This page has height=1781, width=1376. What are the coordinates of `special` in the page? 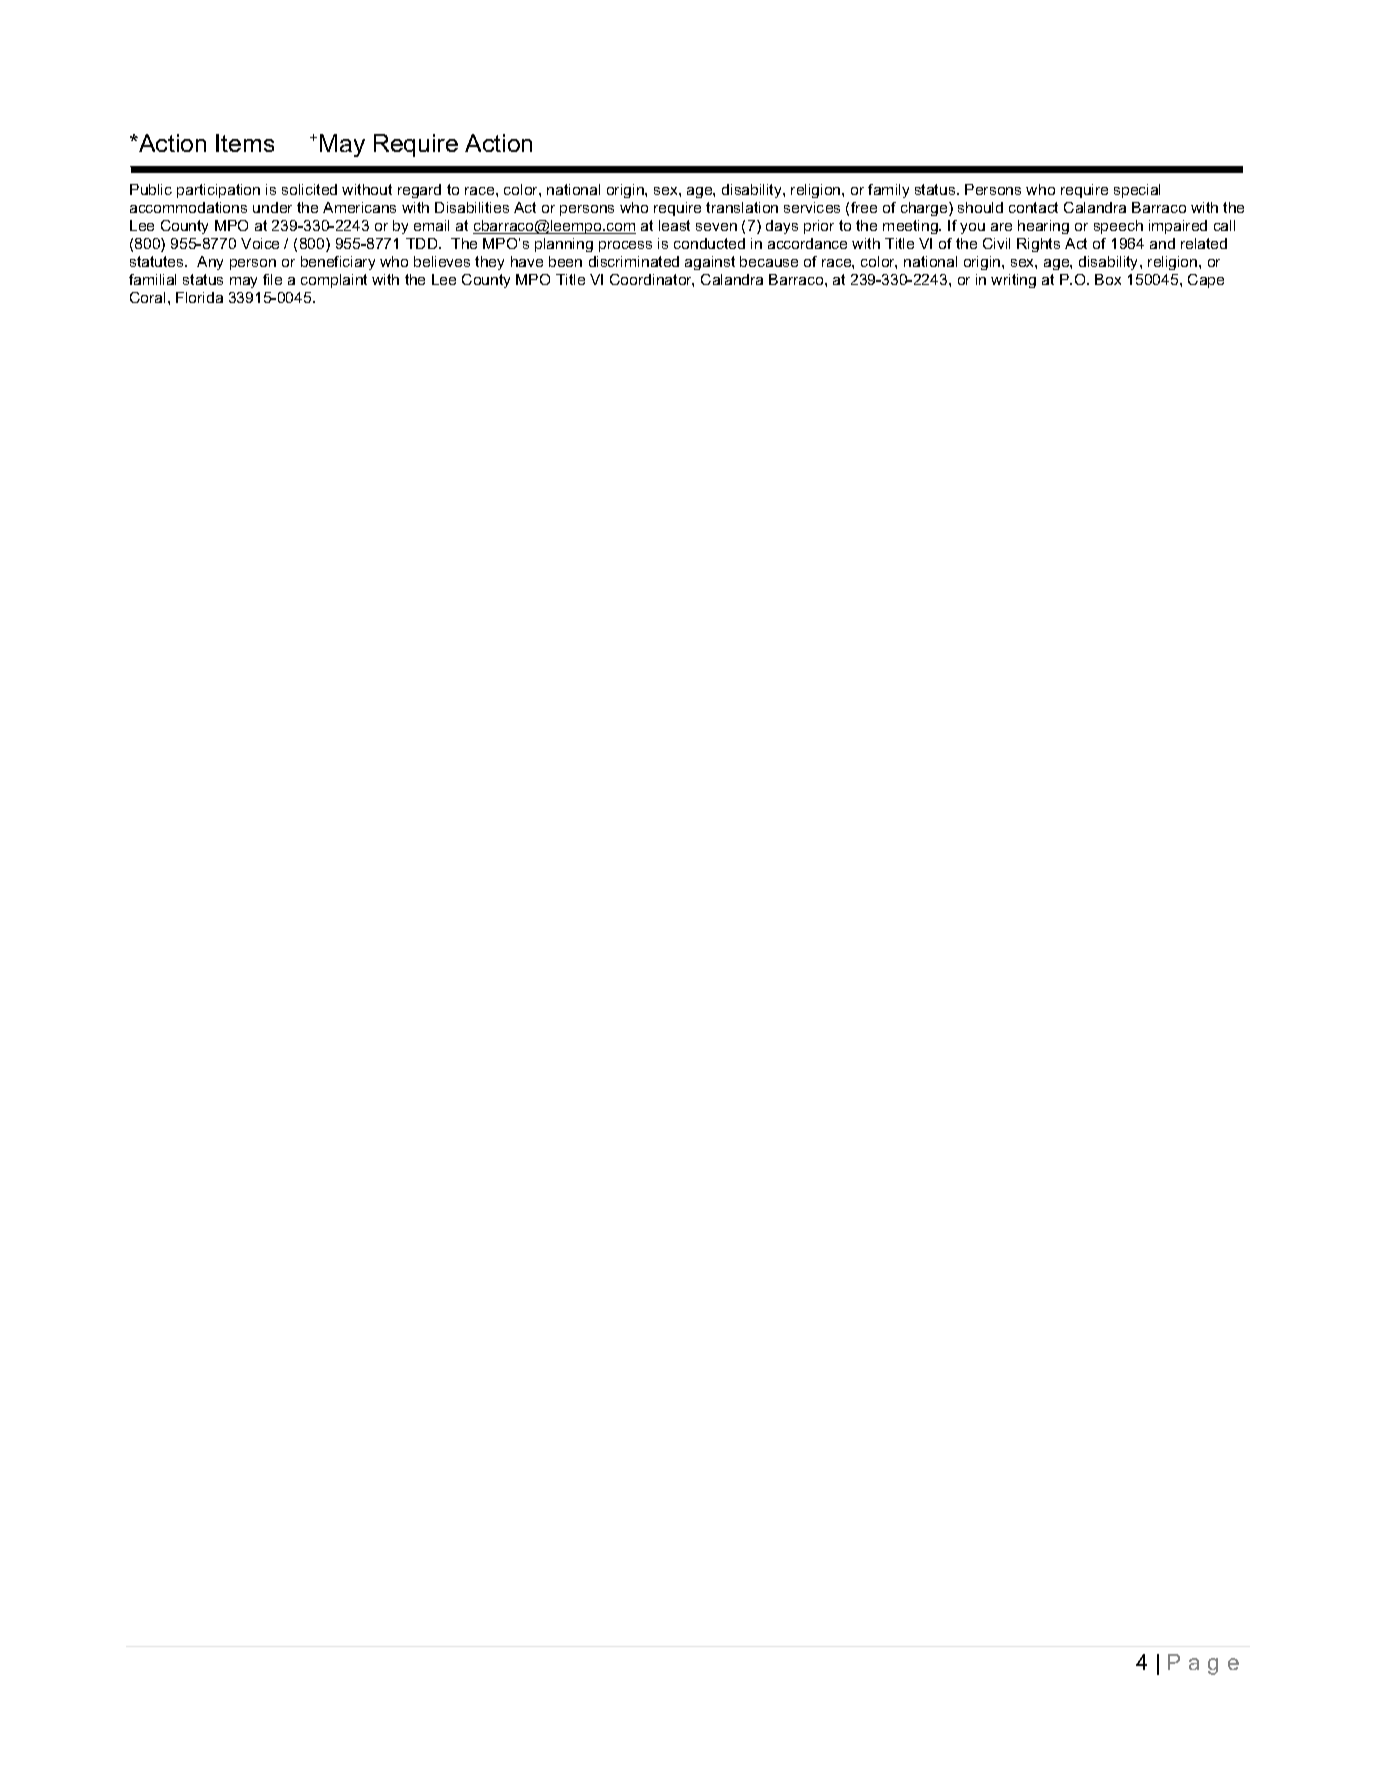 It's located at (1137, 191).
